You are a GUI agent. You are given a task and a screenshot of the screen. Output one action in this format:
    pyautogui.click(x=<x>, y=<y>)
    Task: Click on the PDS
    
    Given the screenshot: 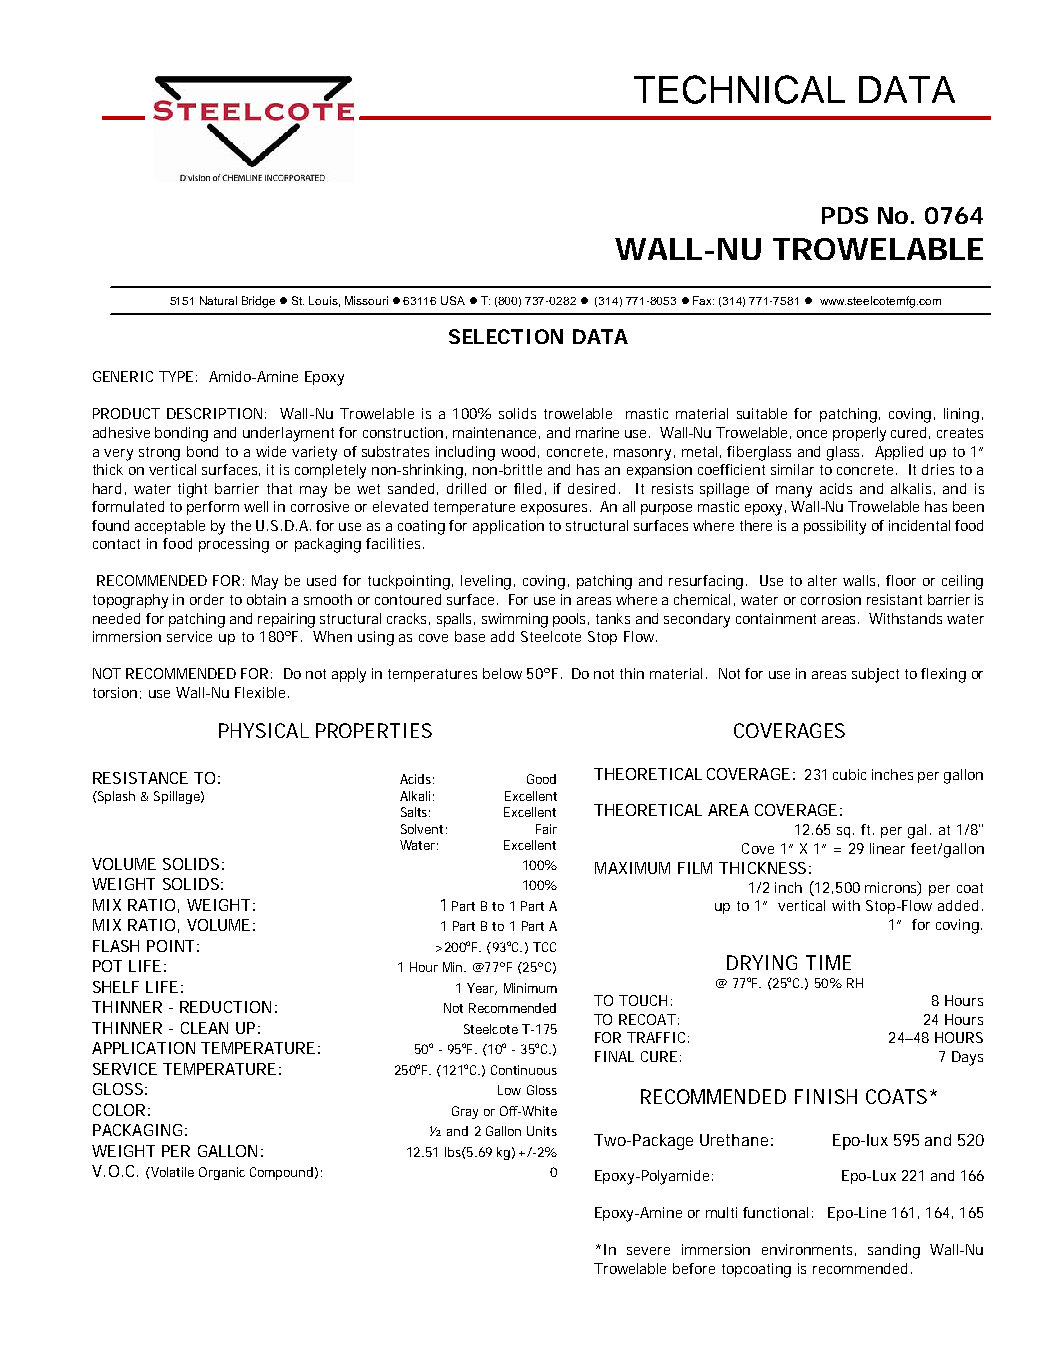 What is the action you would take?
    pyautogui.click(x=845, y=215)
